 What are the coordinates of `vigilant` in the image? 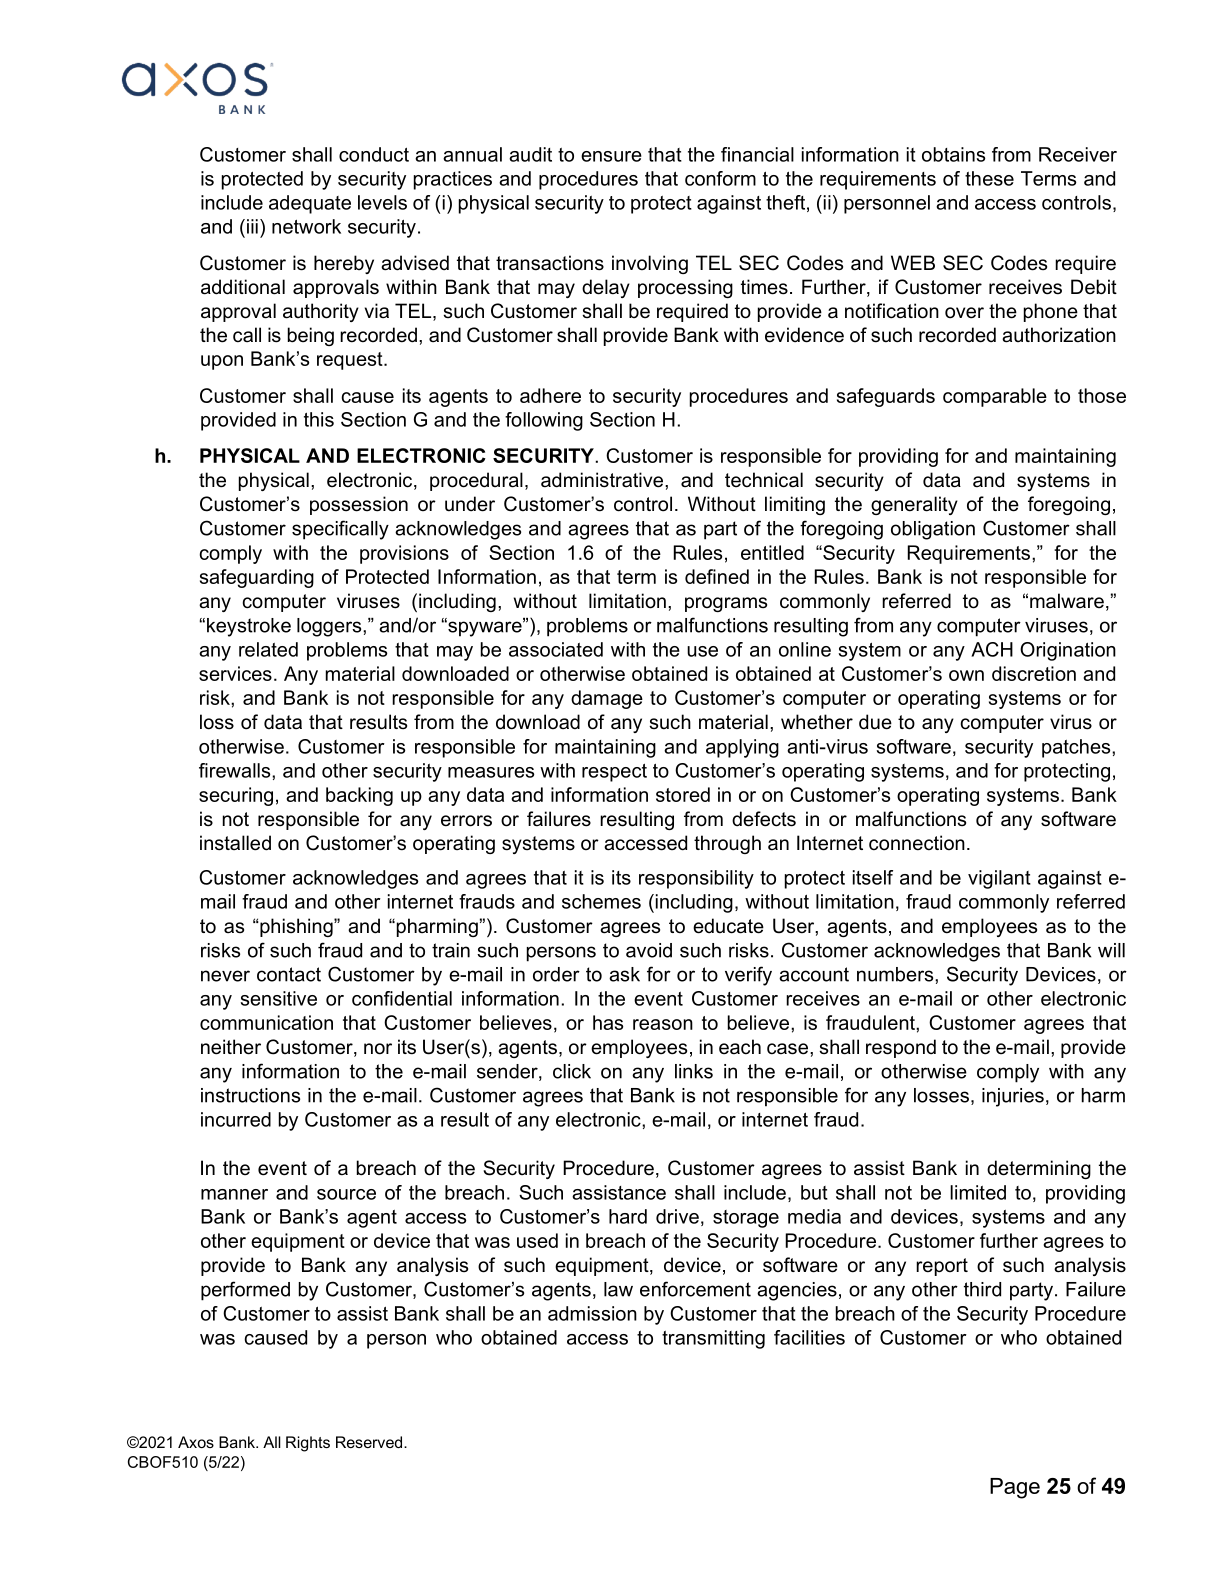 It's located at (999, 879).
